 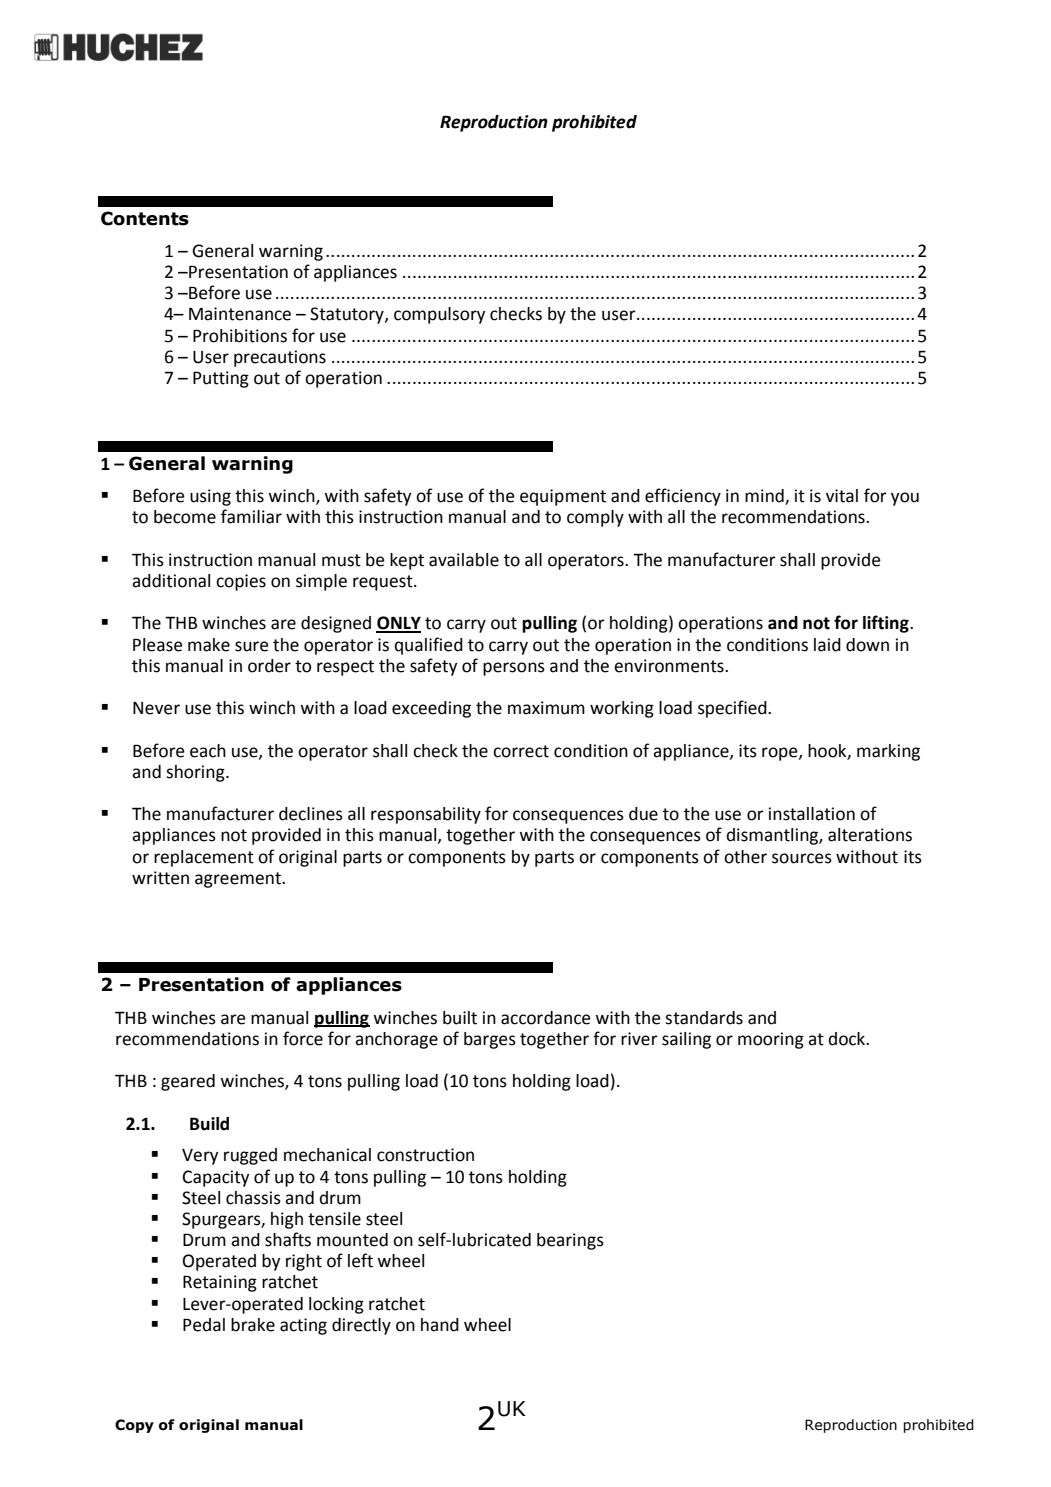 I want to click on Pedal, so click(x=204, y=1325).
